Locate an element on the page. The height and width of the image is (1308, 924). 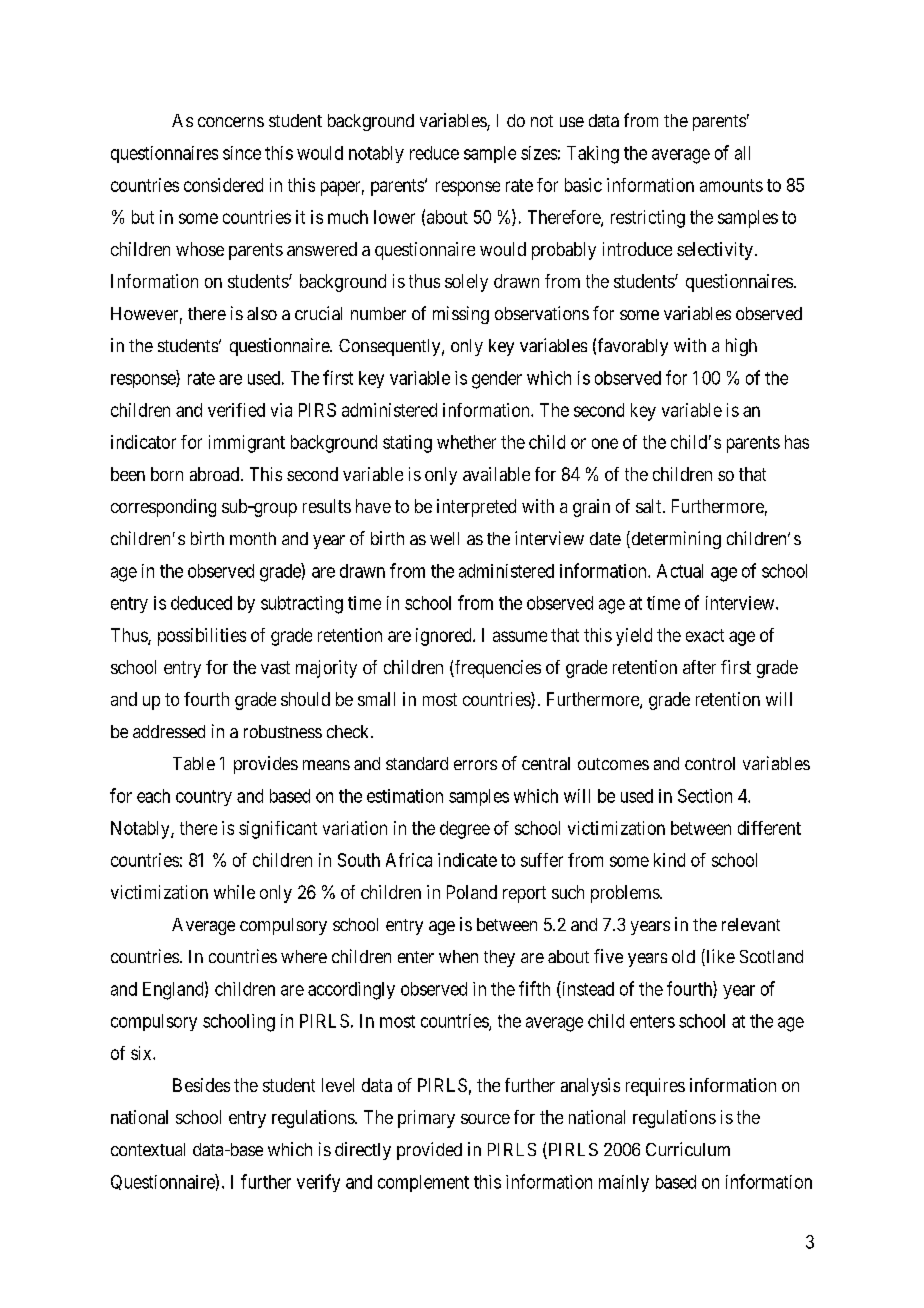
relevant is located at coordinates (751, 924).
